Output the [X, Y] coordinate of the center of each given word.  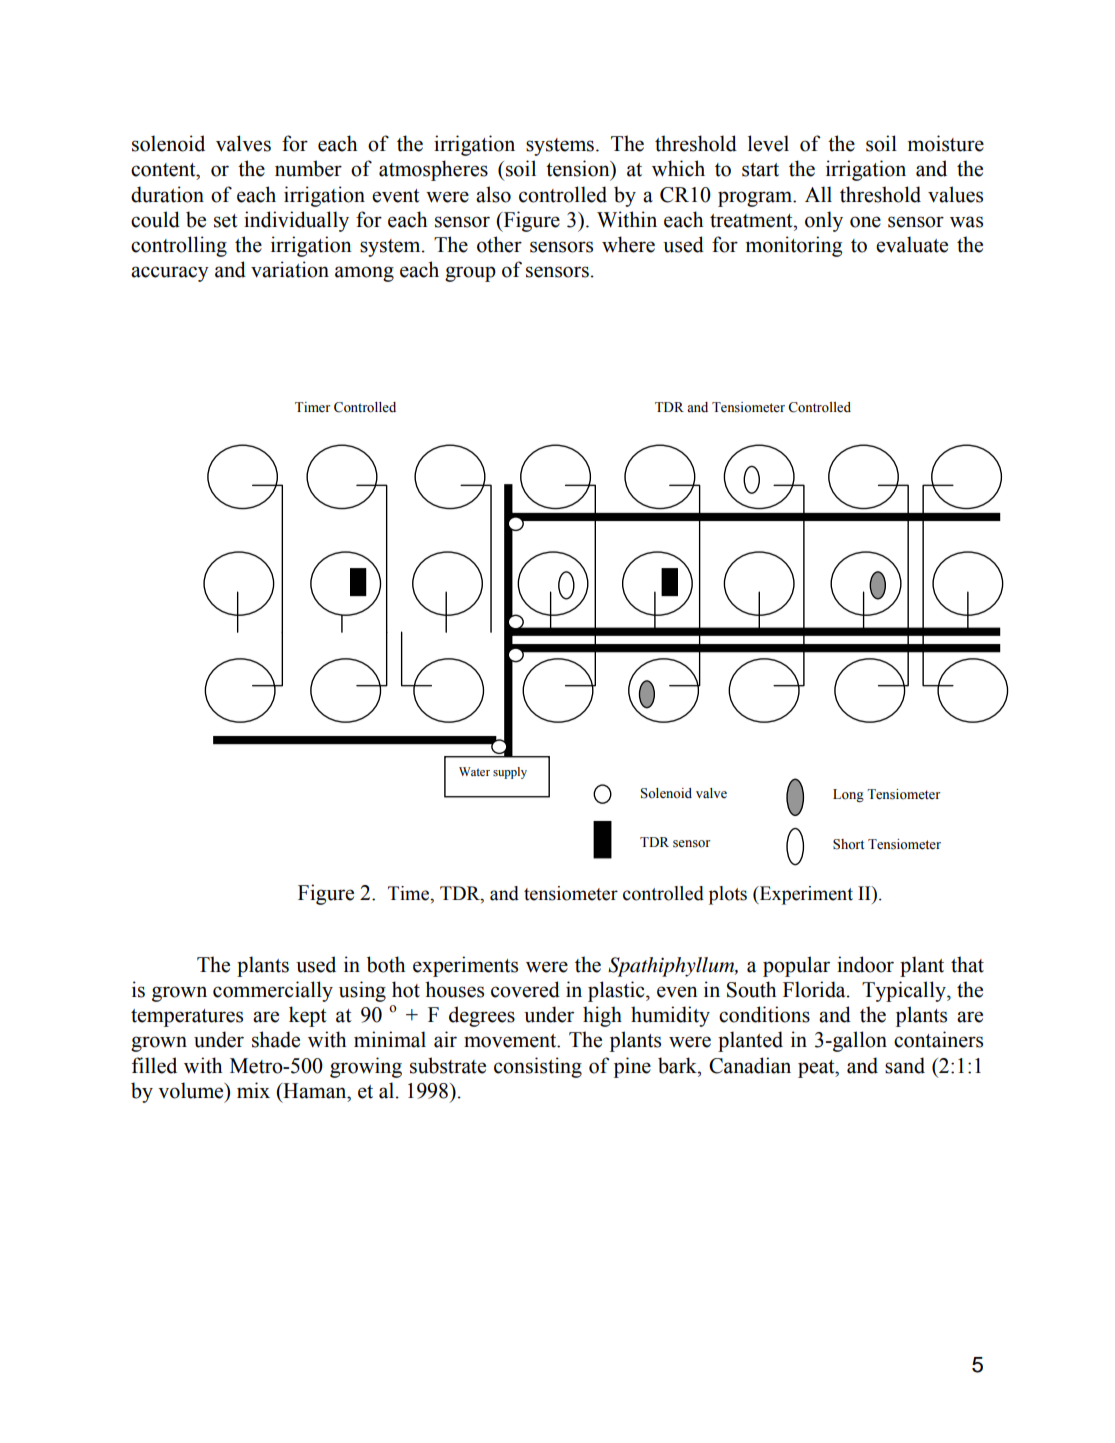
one [865, 222]
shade [276, 1039]
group [470, 274]
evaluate [912, 244]
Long [848, 795]
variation [290, 269]
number [308, 168]
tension [579, 169]
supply [510, 773]
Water [474, 771]
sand [905, 1065]
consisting [538, 1067]
